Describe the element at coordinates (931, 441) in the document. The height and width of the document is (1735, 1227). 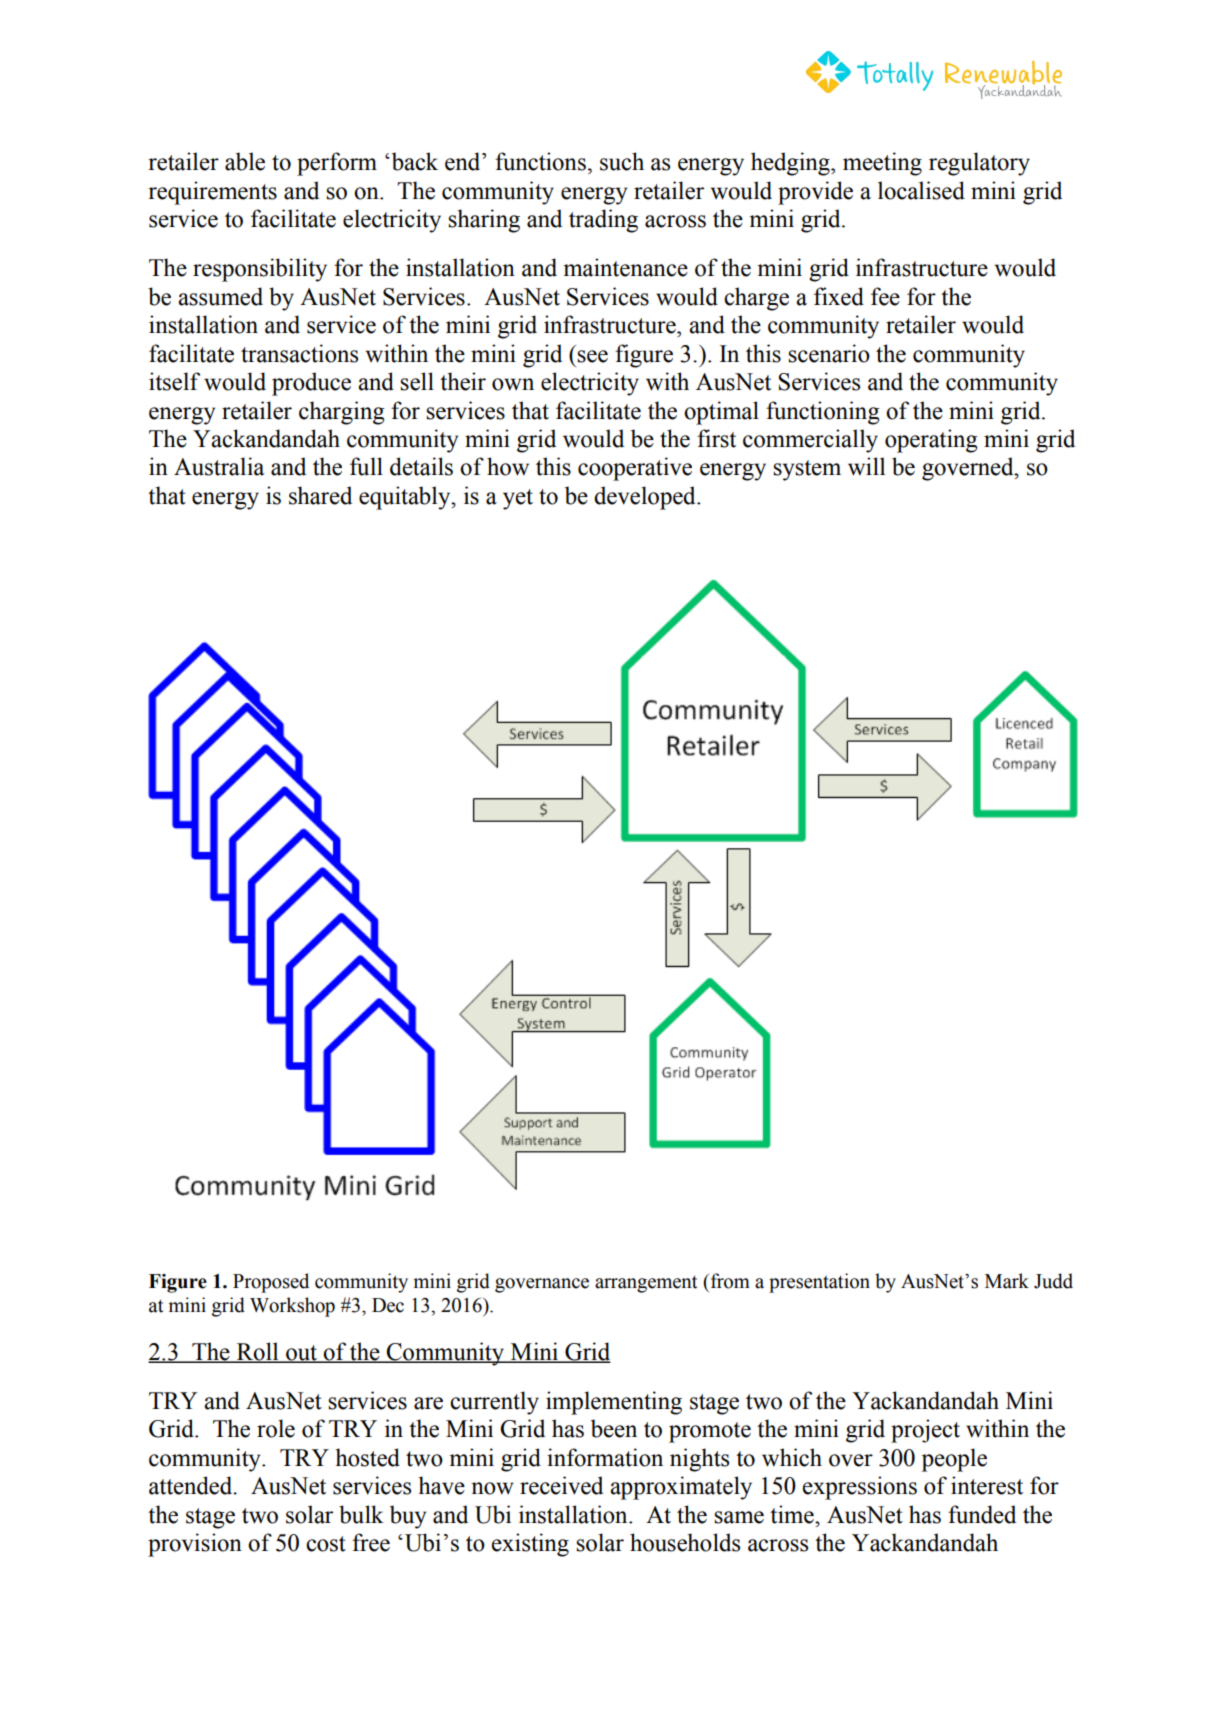
I see `operating` at that location.
